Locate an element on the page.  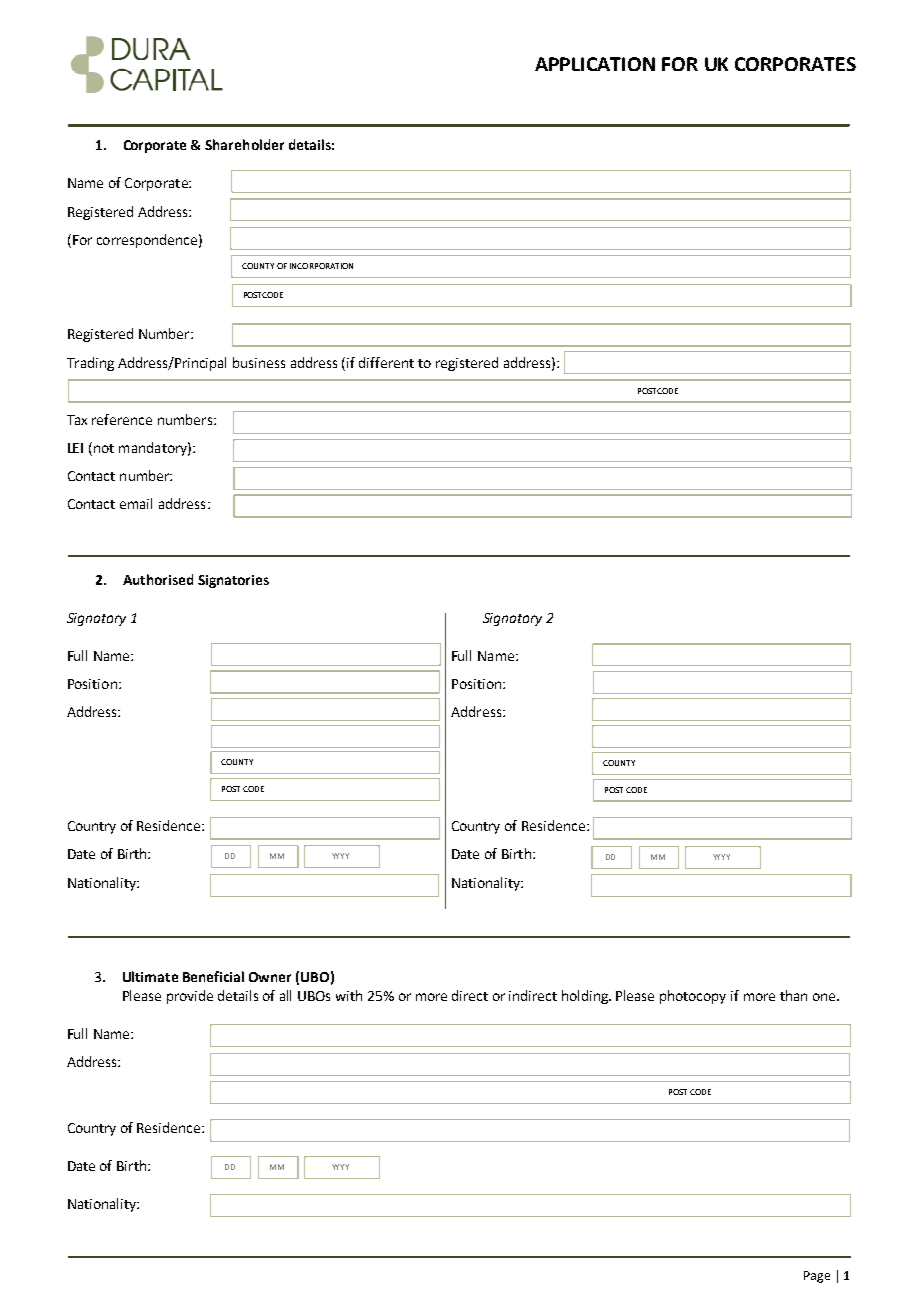
holding is located at coordinates (586, 997).
